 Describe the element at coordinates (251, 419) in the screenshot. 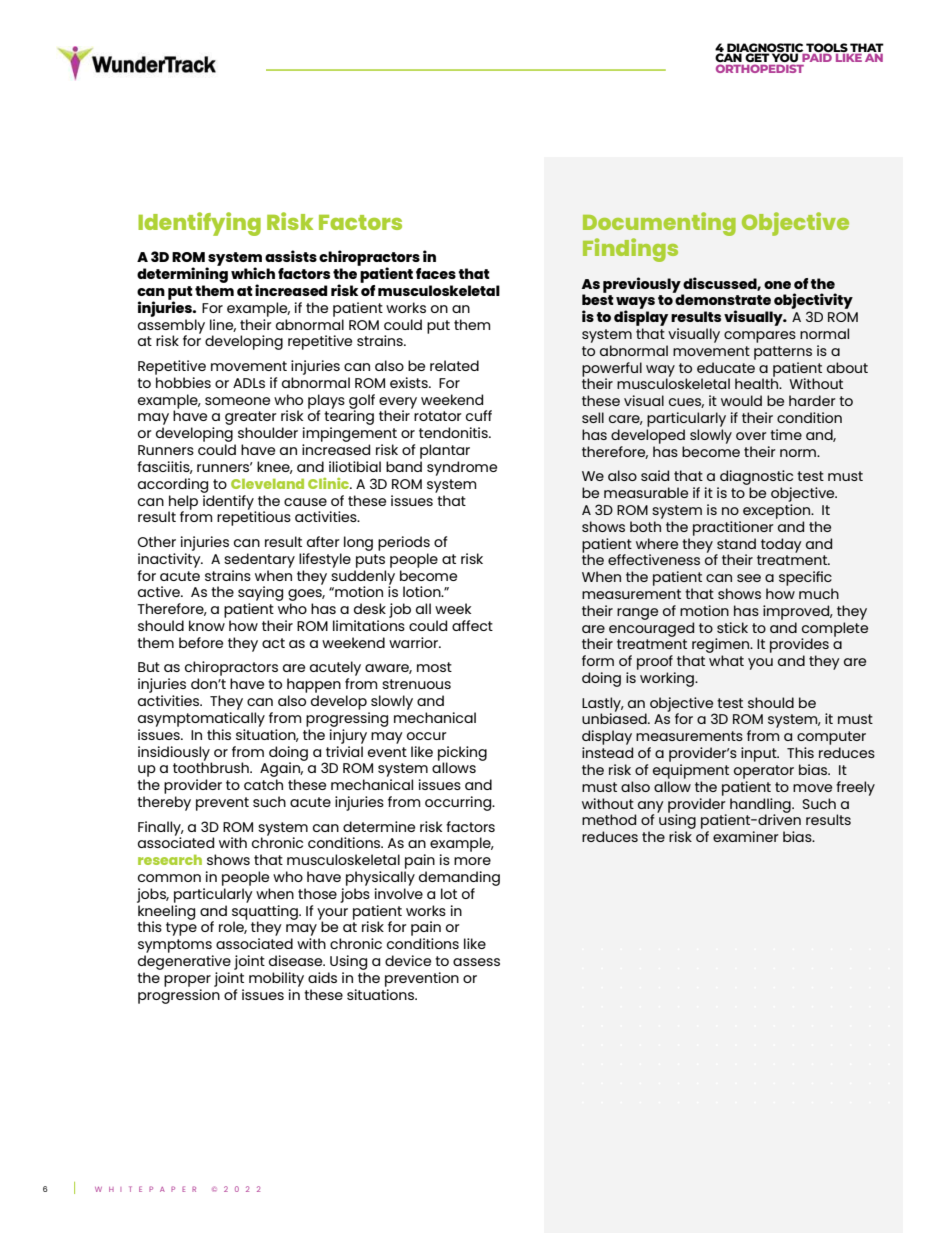

I see `greater` at that location.
